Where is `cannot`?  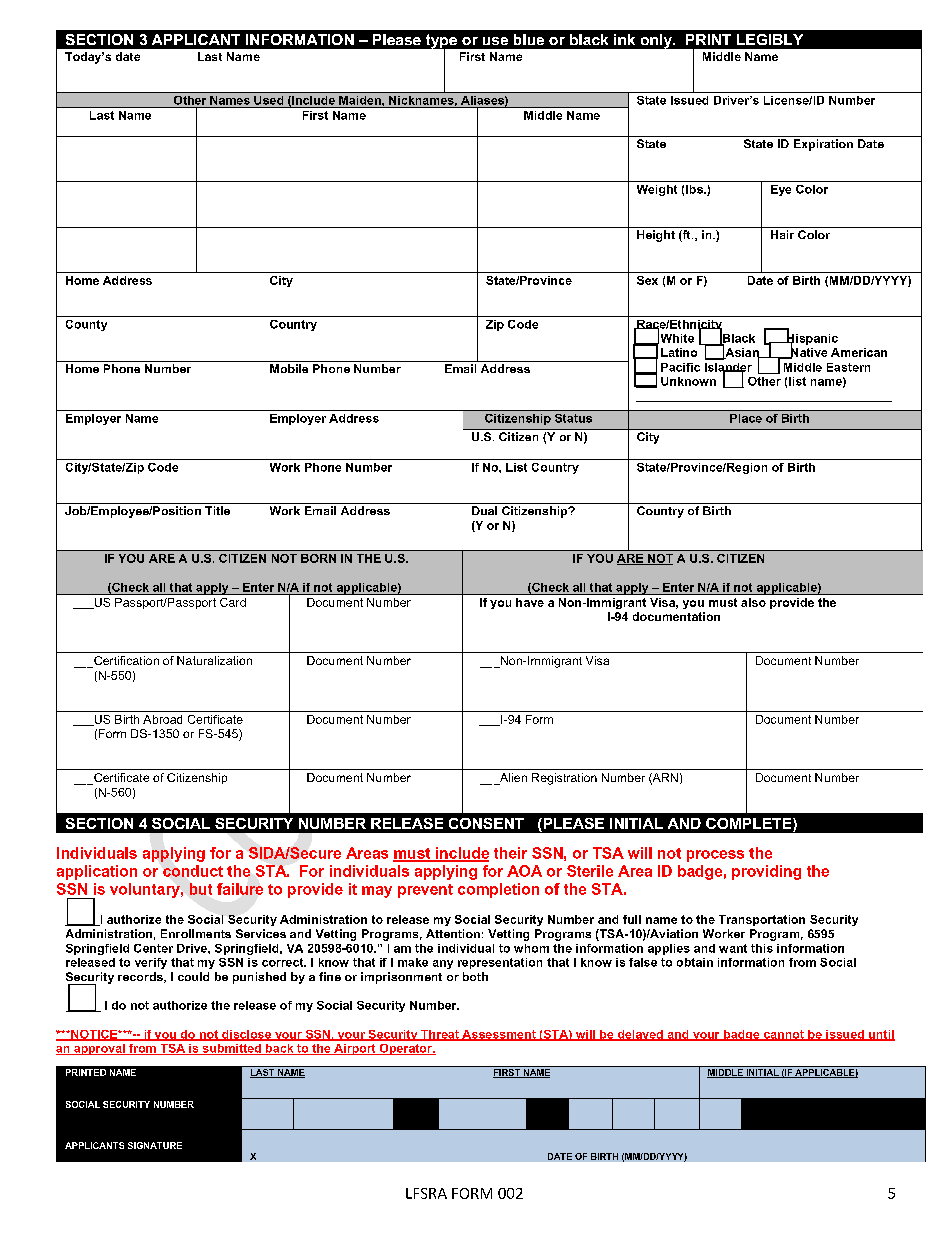 cannot is located at coordinates (784, 1035).
